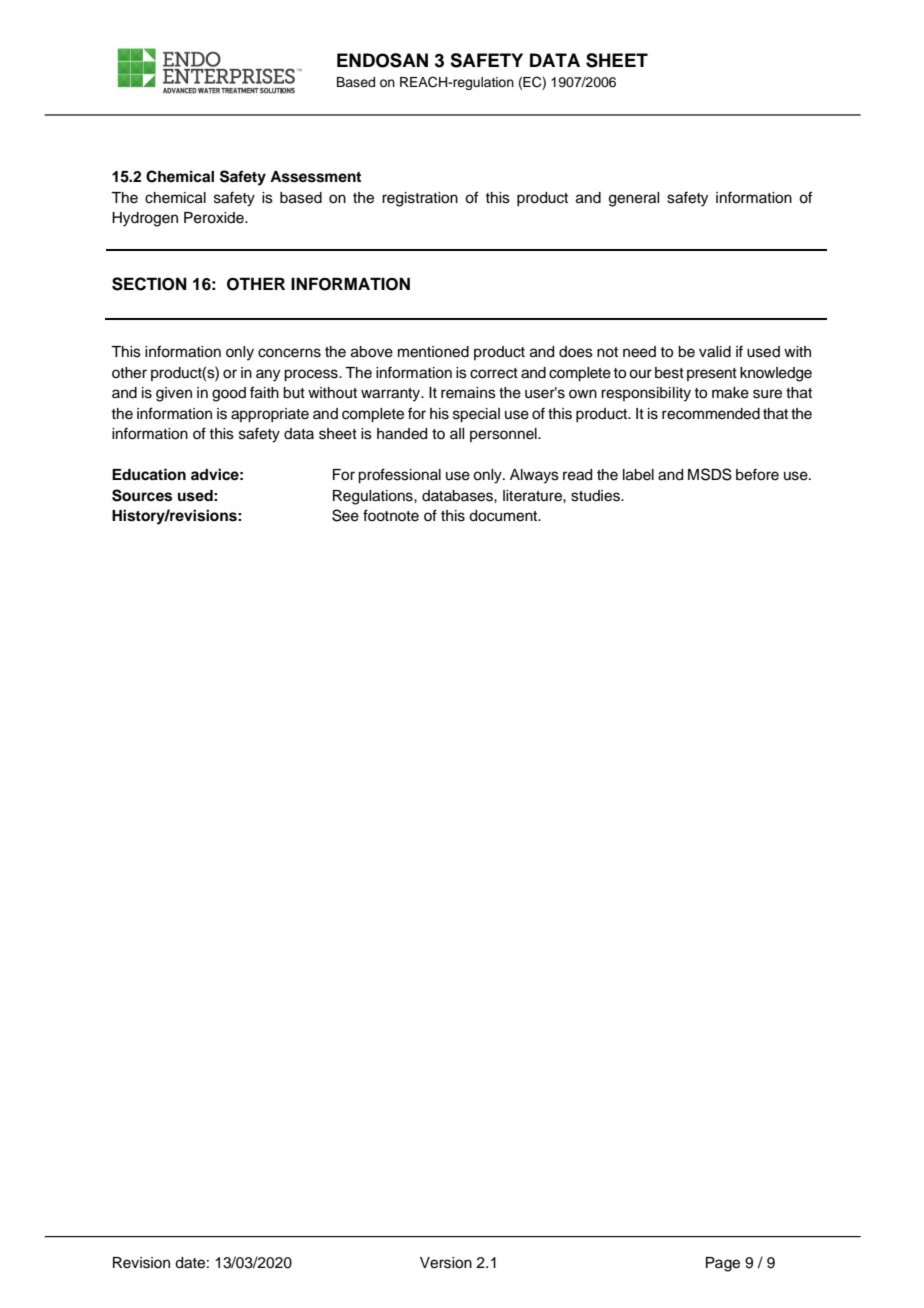 This document has height=1308, width=924. I want to click on studies, so click(596, 496).
